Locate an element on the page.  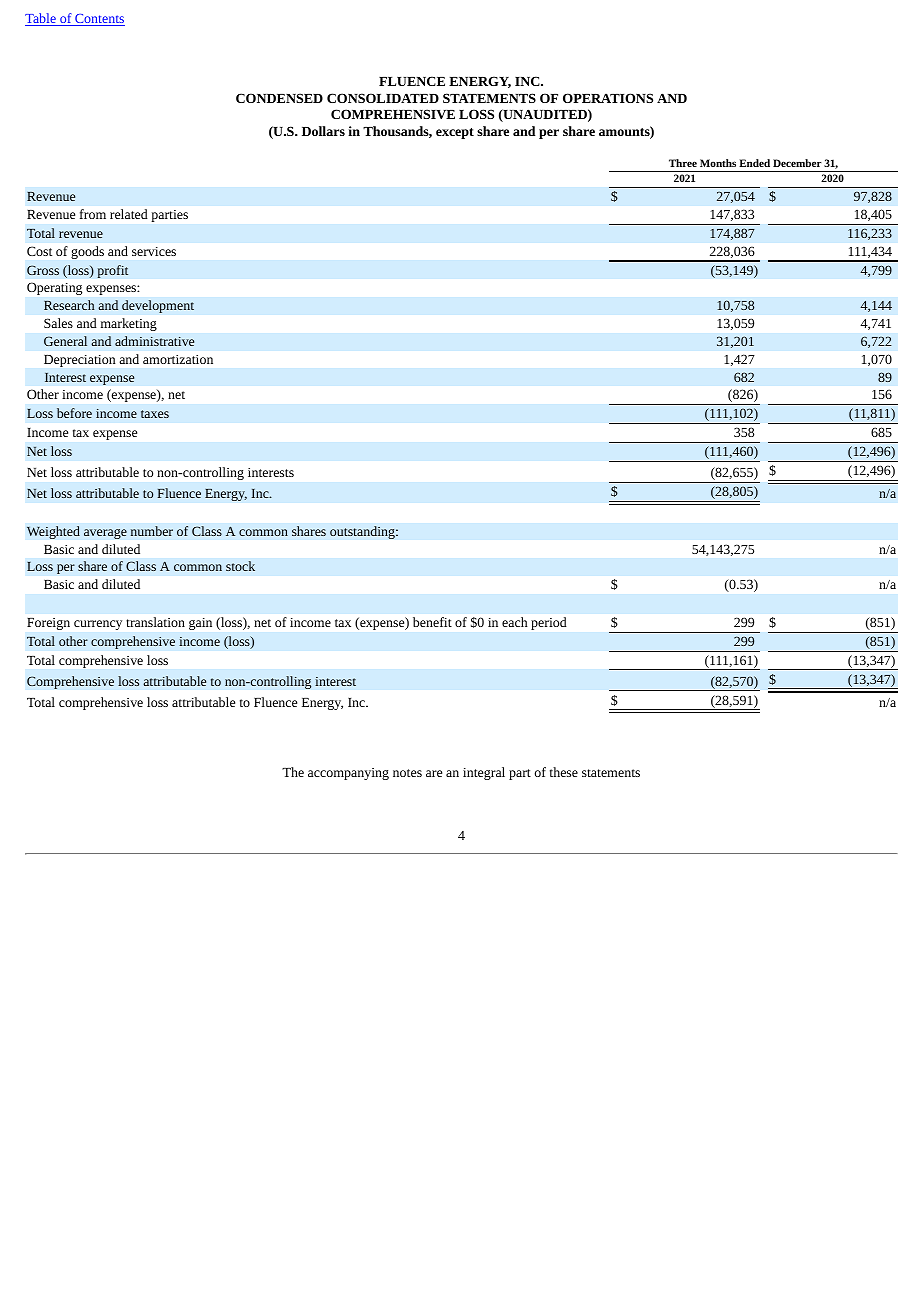
OPERATIONS is located at coordinates (608, 98).
